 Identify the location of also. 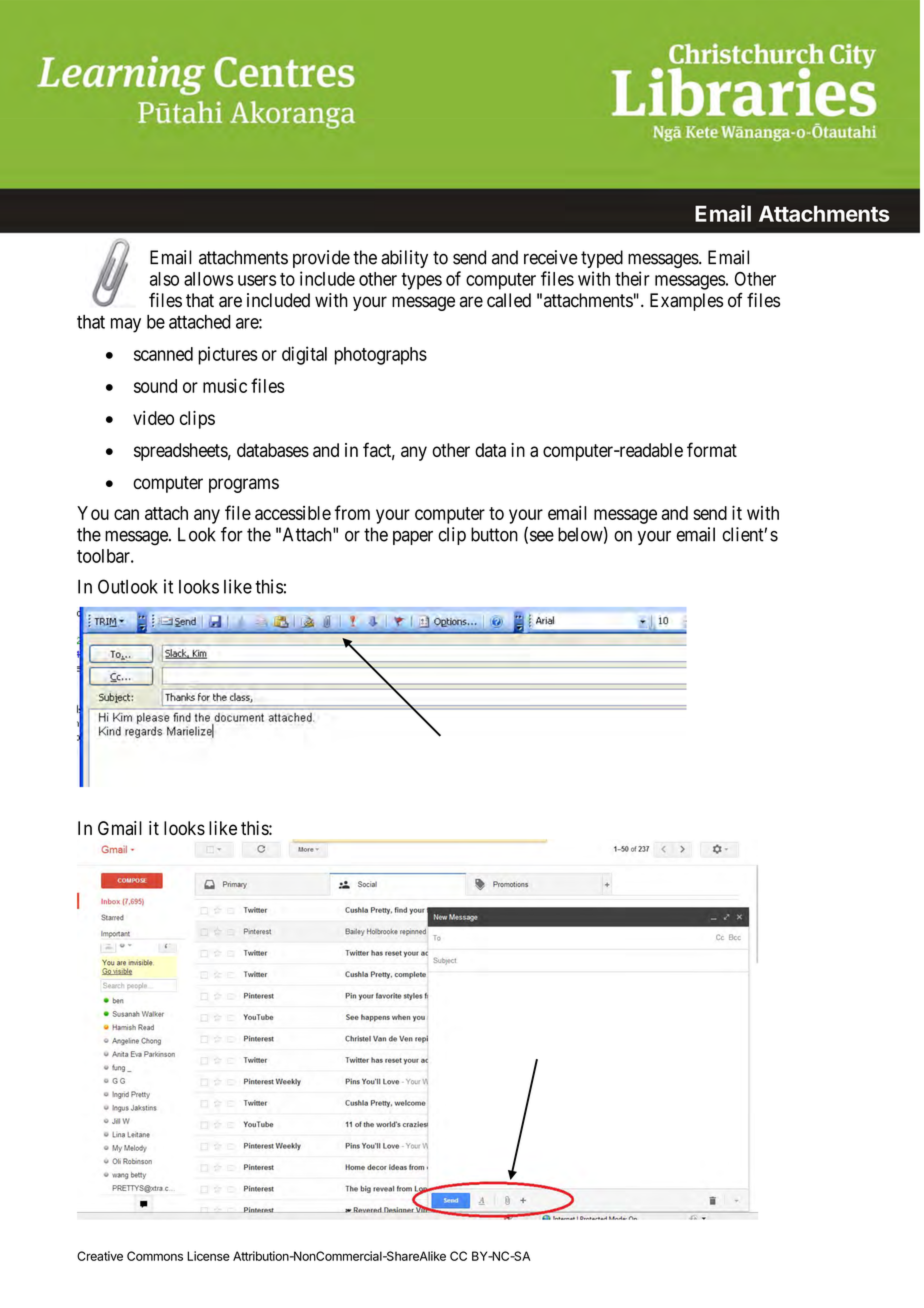
(164, 279).
